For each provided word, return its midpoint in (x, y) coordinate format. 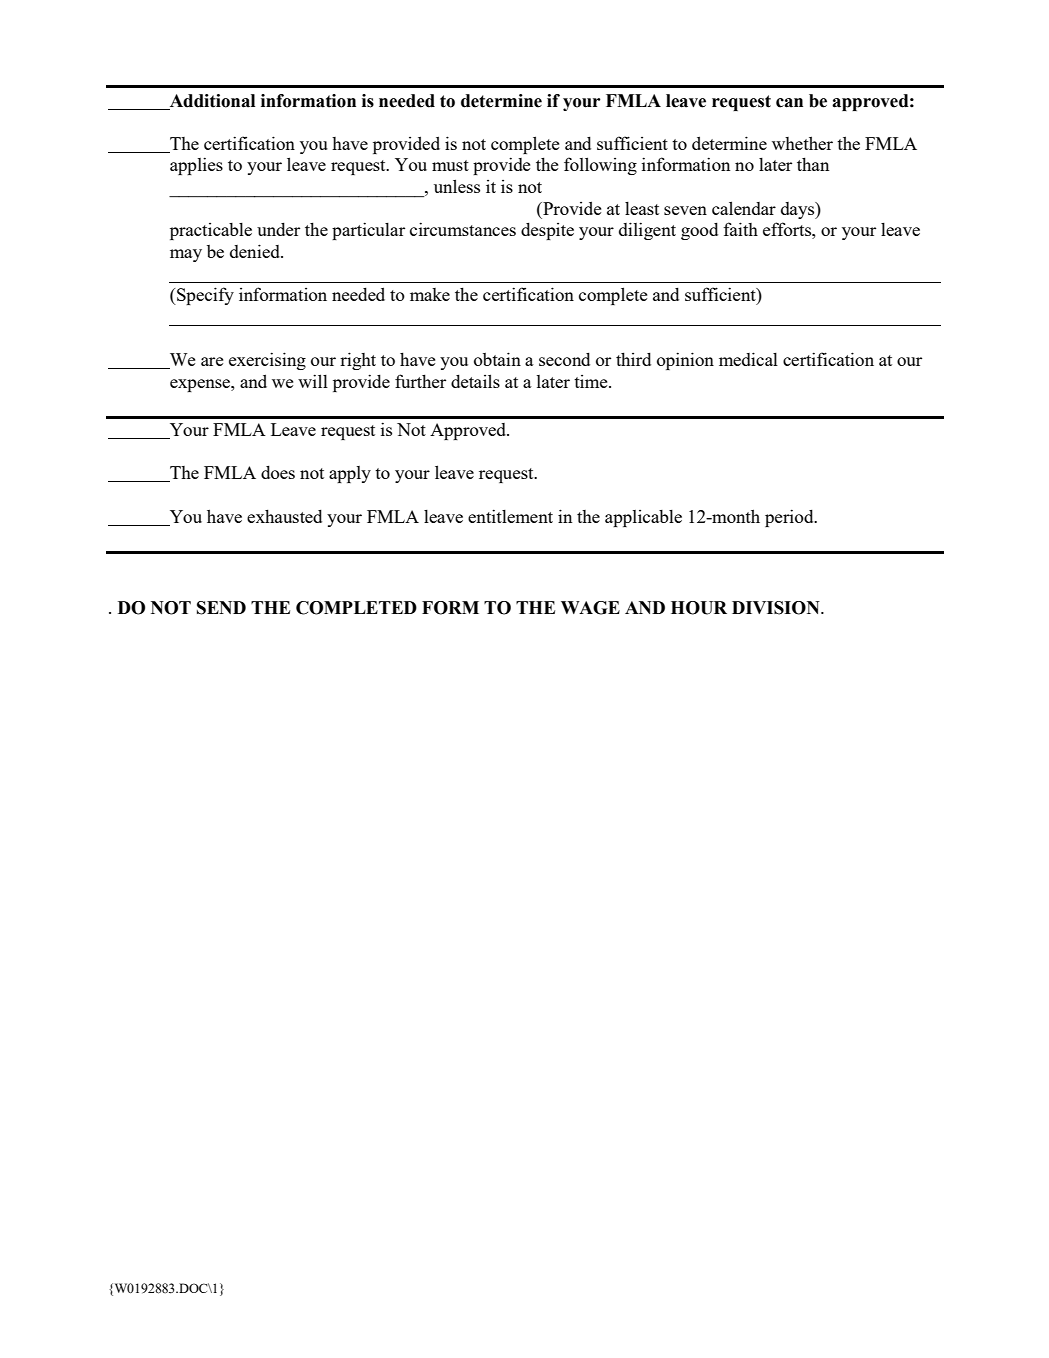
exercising (267, 361)
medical (748, 359)
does (278, 472)
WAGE (590, 608)
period (790, 518)
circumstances (463, 229)
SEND (221, 608)
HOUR (699, 608)
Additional (211, 102)
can (789, 103)
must (450, 165)
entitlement (510, 516)
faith (740, 229)
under (278, 229)
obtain (497, 359)
